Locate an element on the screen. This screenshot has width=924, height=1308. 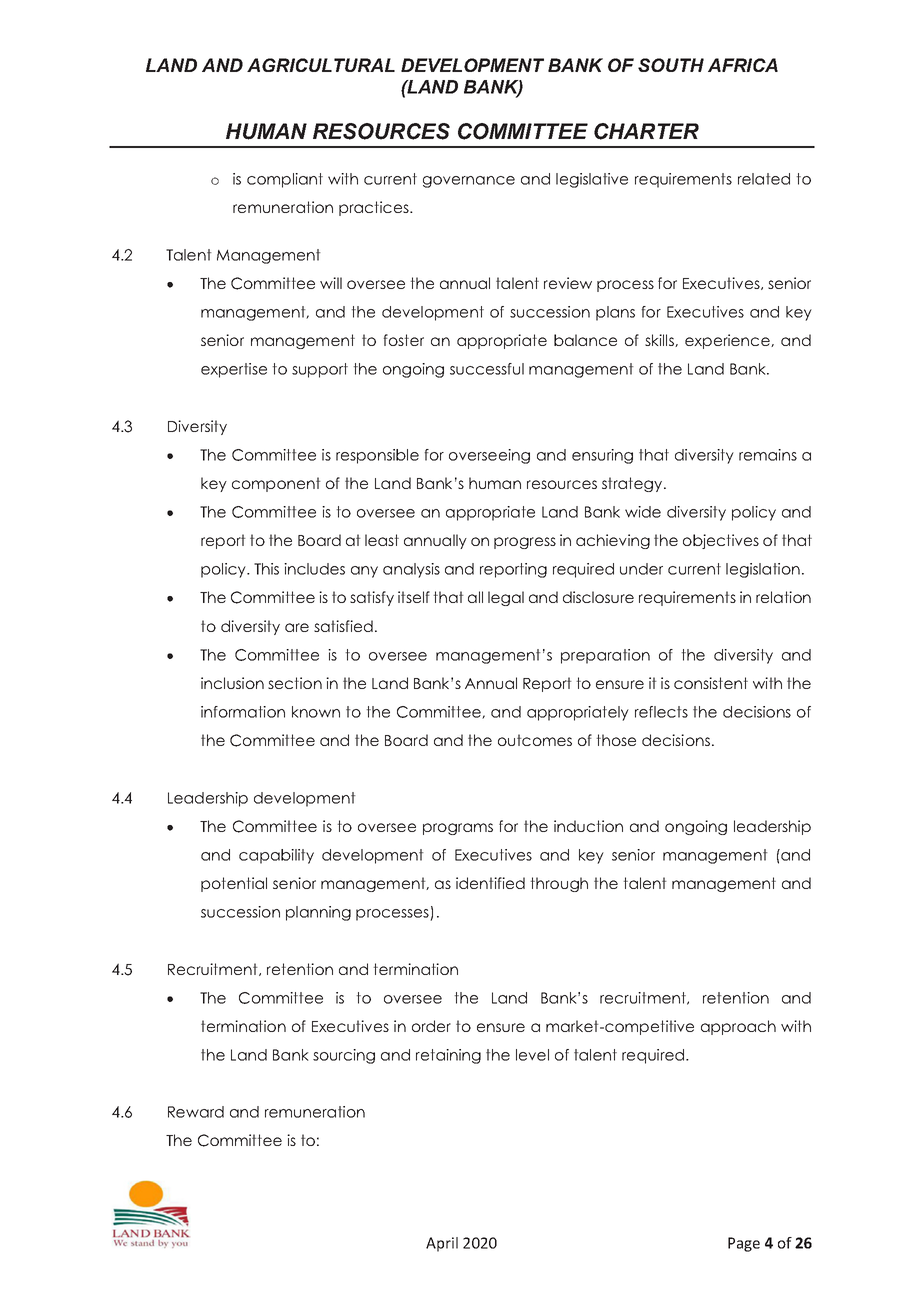
remains is located at coordinates (768, 455).
